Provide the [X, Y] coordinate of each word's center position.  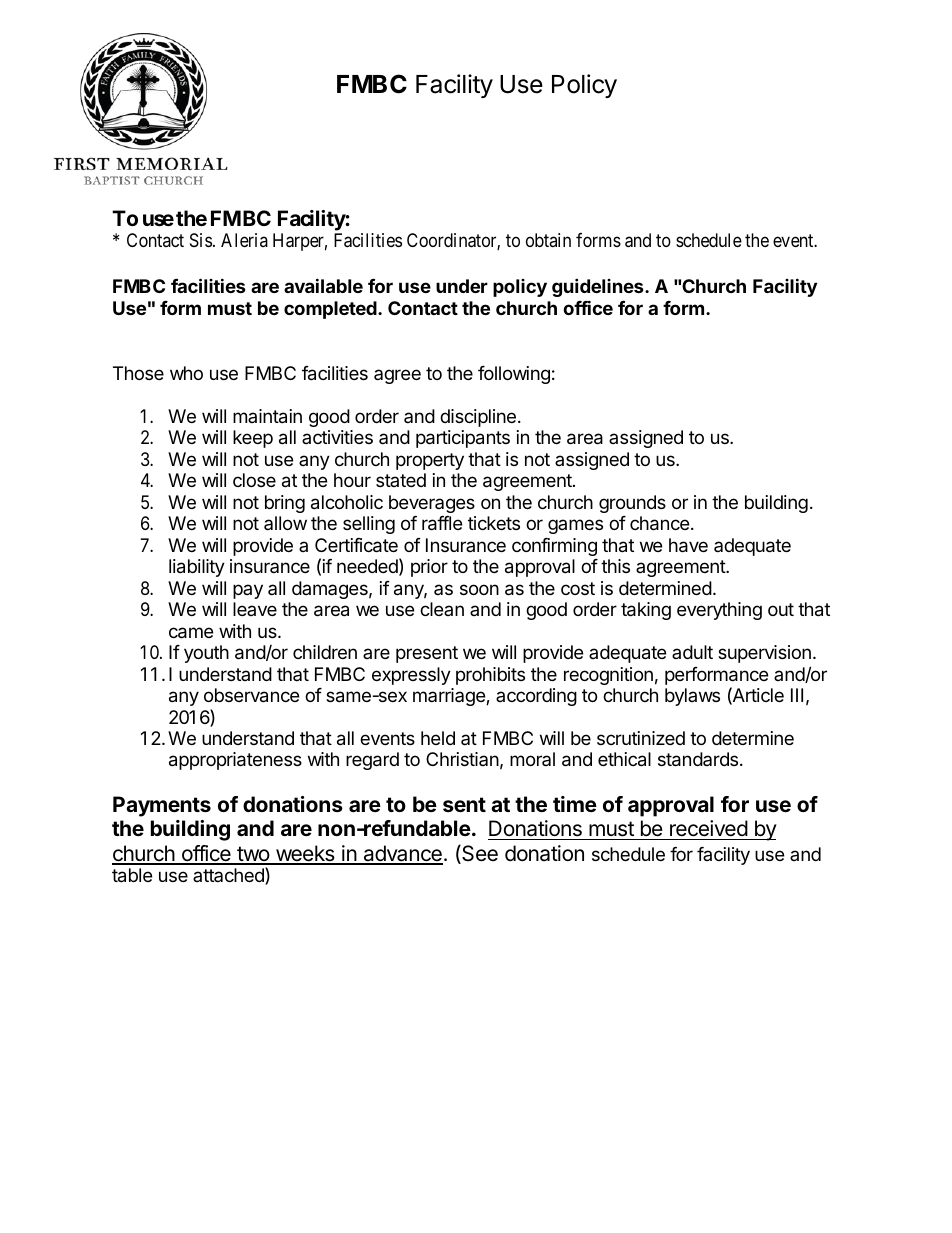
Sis [201, 240]
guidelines [599, 287]
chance [659, 523]
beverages [432, 504]
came [191, 633]
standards [699, 759]
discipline [478, 418]
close [254, 480]
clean [442, 609]
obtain [548, 240]
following [514, 375]
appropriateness [235, 761]
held [438, 738]
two [253, 855]
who [186, 373]
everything [719, 611]
